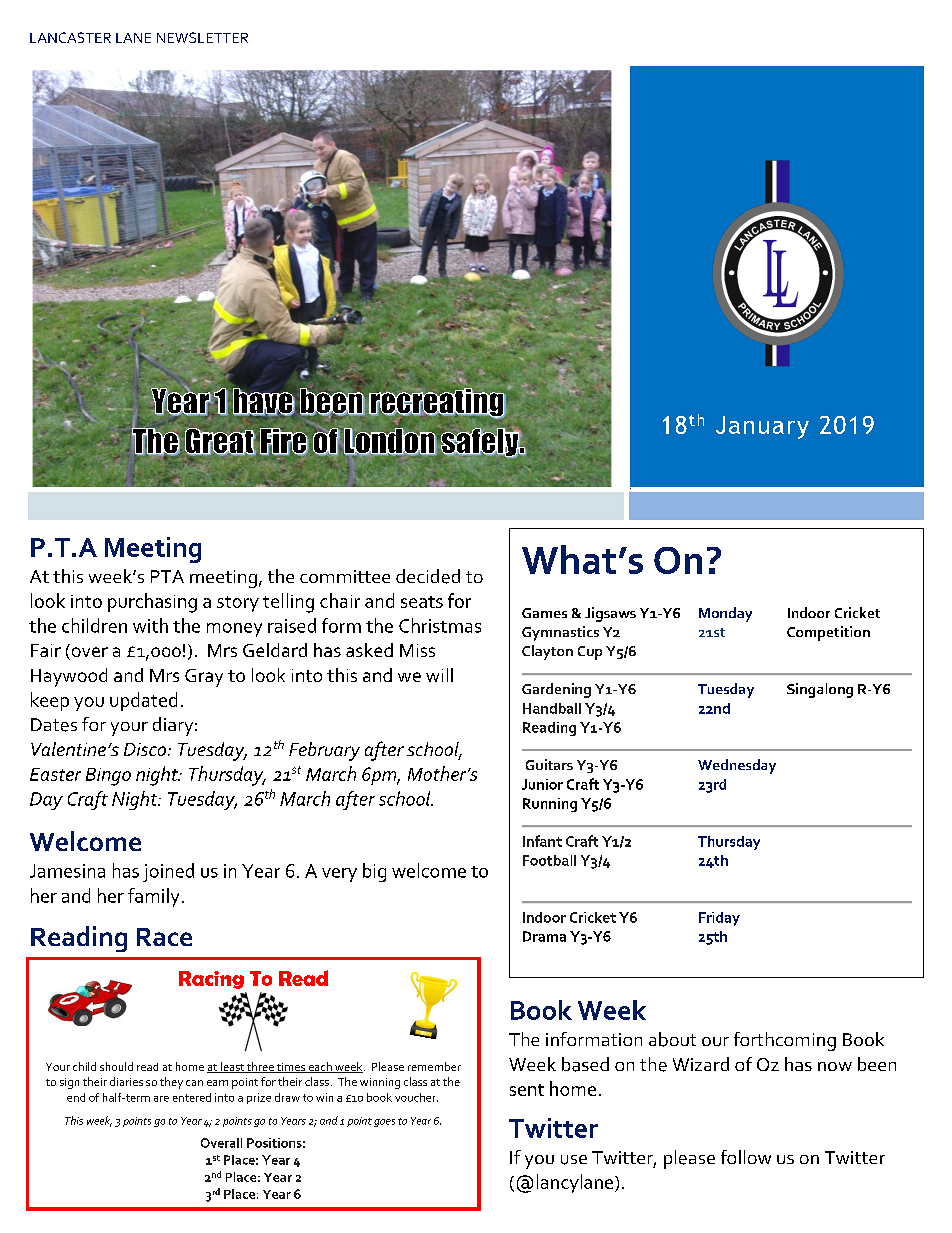 This image has height=1233, width=952. What do you see at coordinates (762, 427) in the image?
I see `January` at bounding box center [762, 427].
